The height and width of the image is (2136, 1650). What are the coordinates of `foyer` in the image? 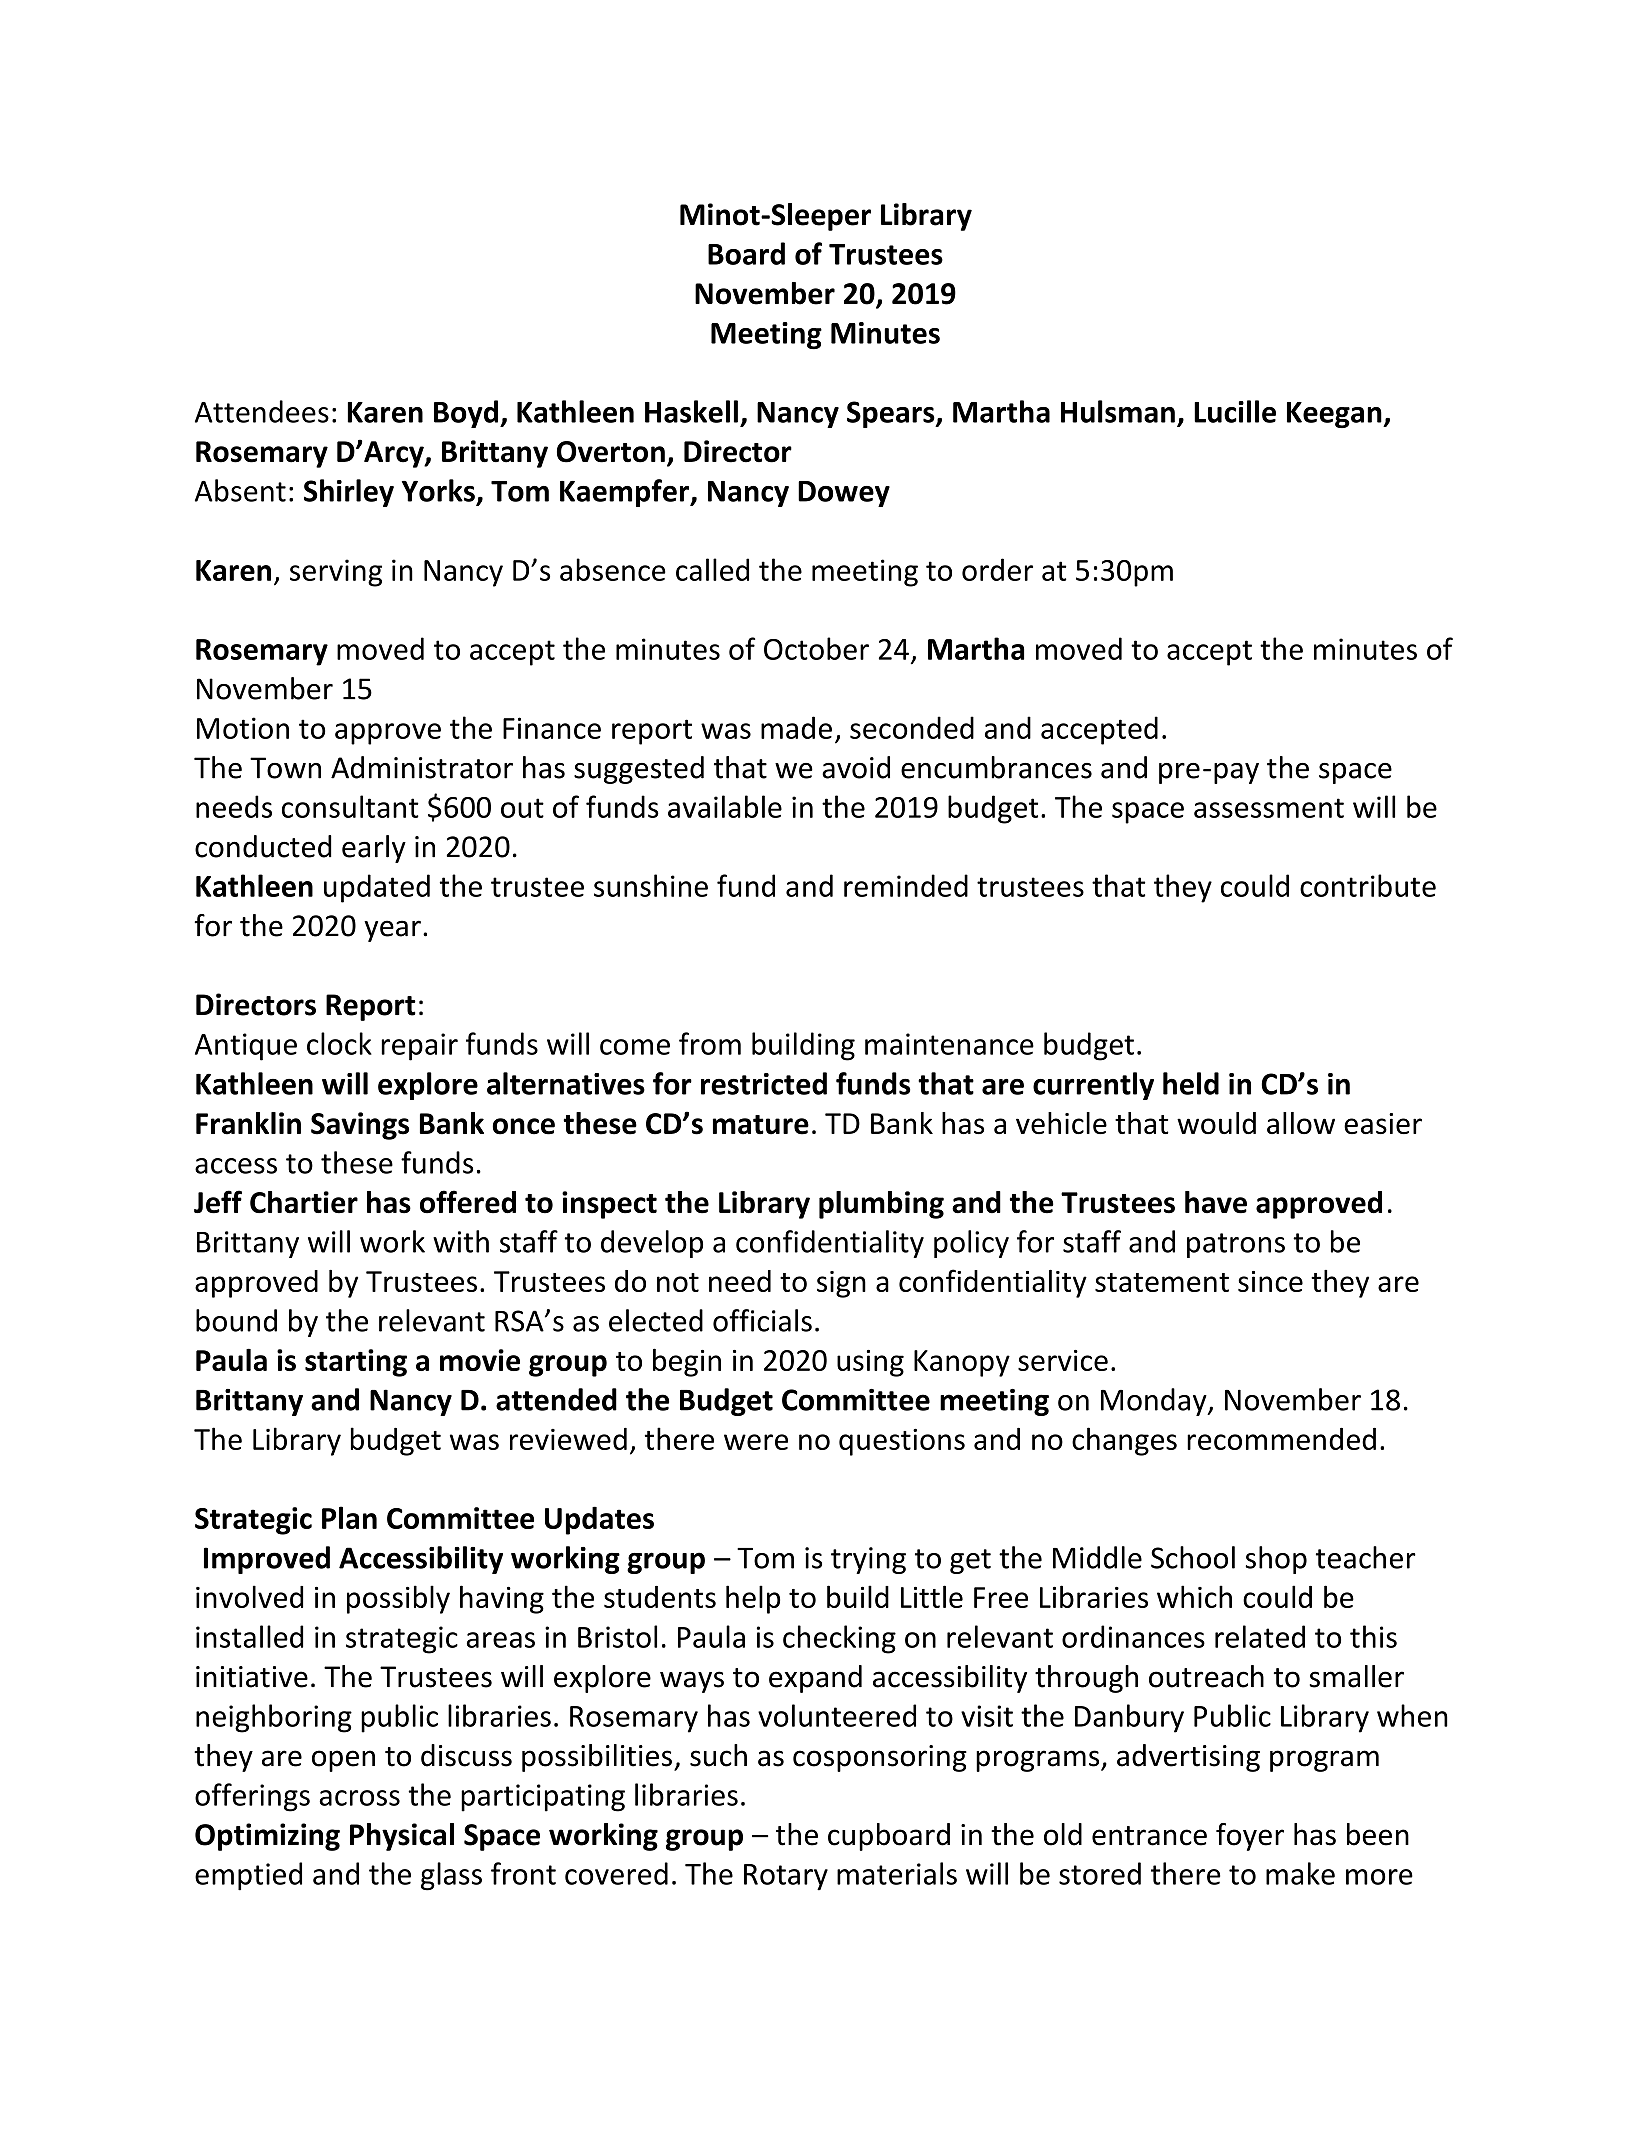 It's located at (1250, 1837).
